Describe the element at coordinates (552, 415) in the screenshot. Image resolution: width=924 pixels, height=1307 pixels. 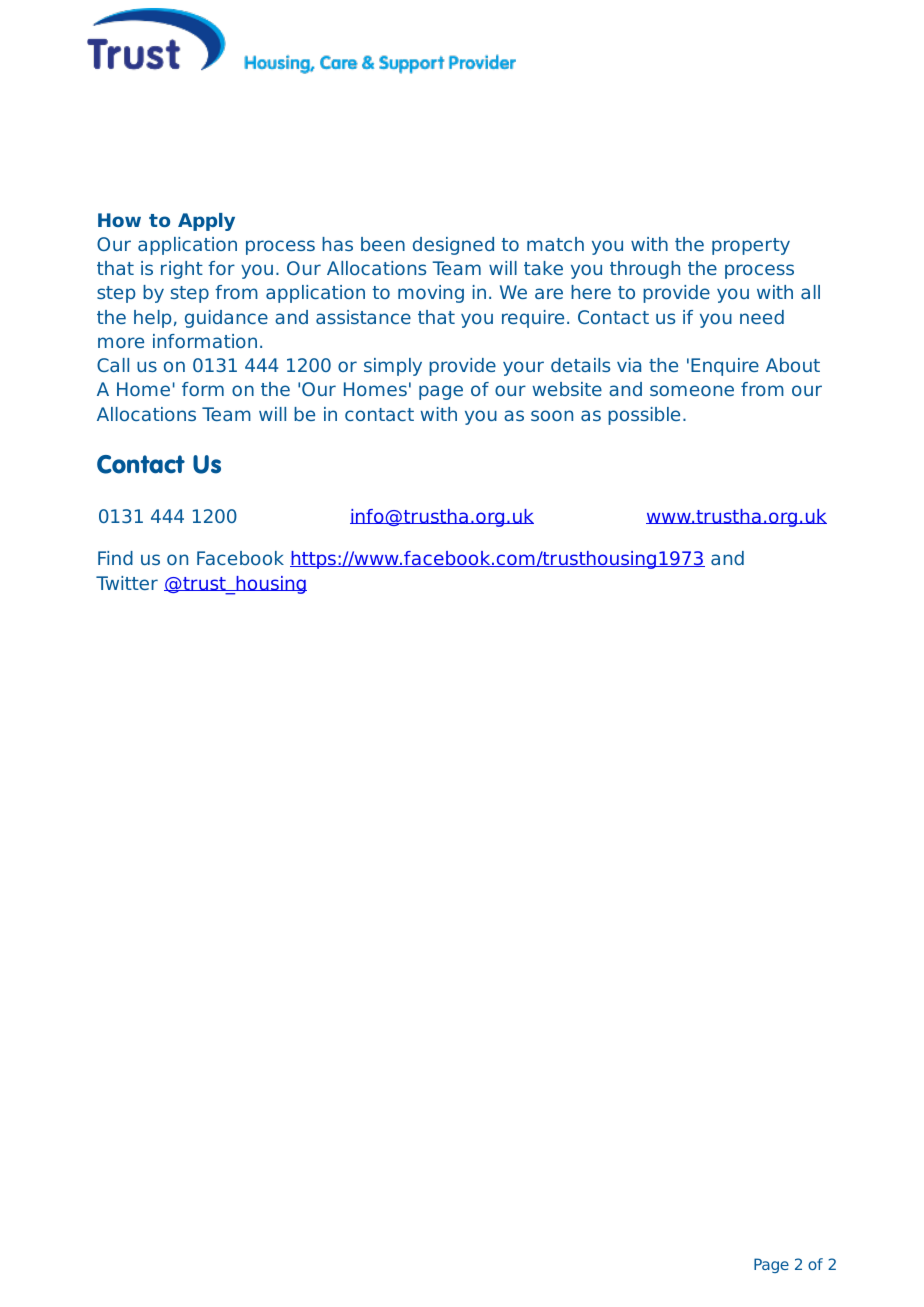
I see `soon` at that location.
